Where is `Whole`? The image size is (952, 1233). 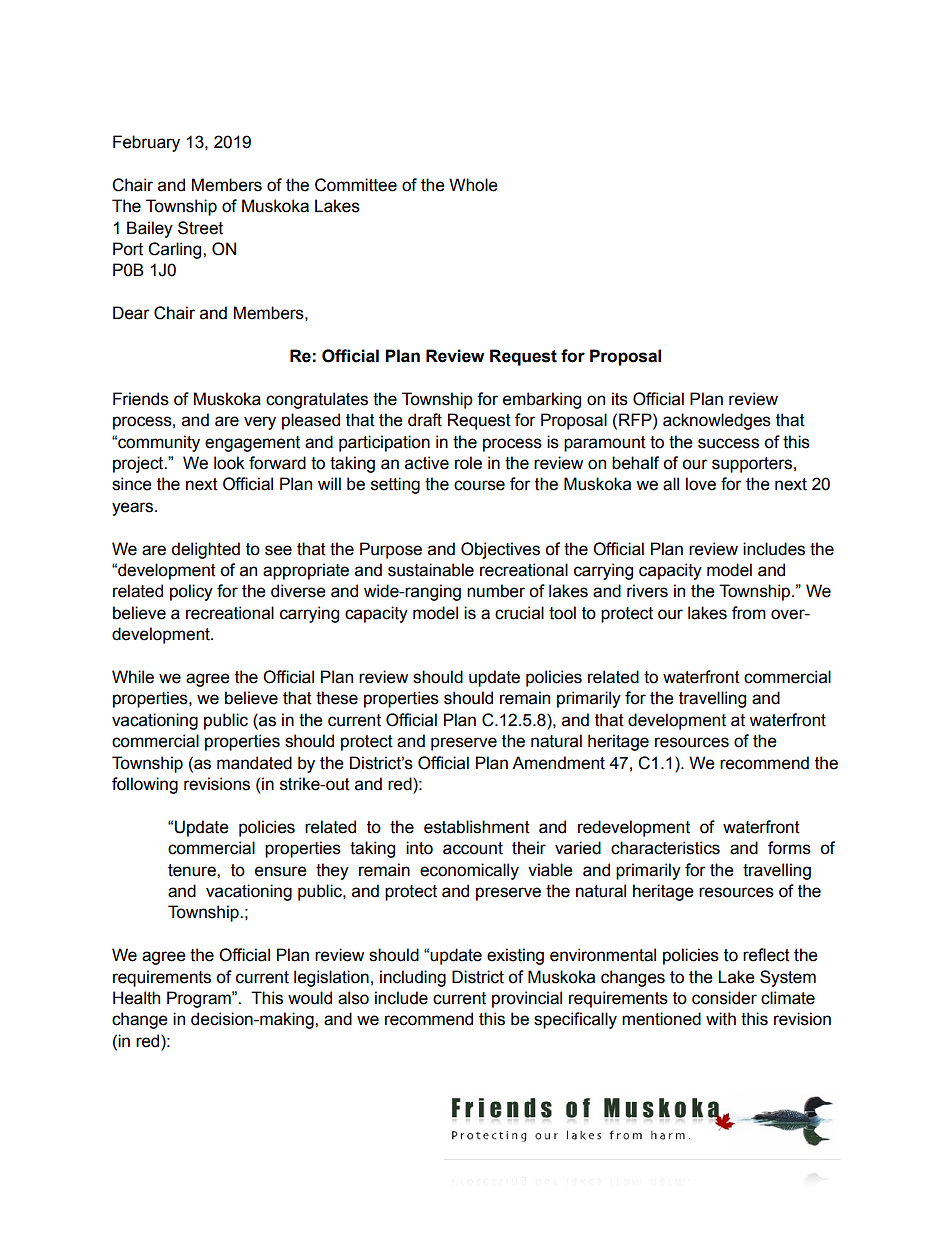
Whole is located at coordinates (473, 185).
